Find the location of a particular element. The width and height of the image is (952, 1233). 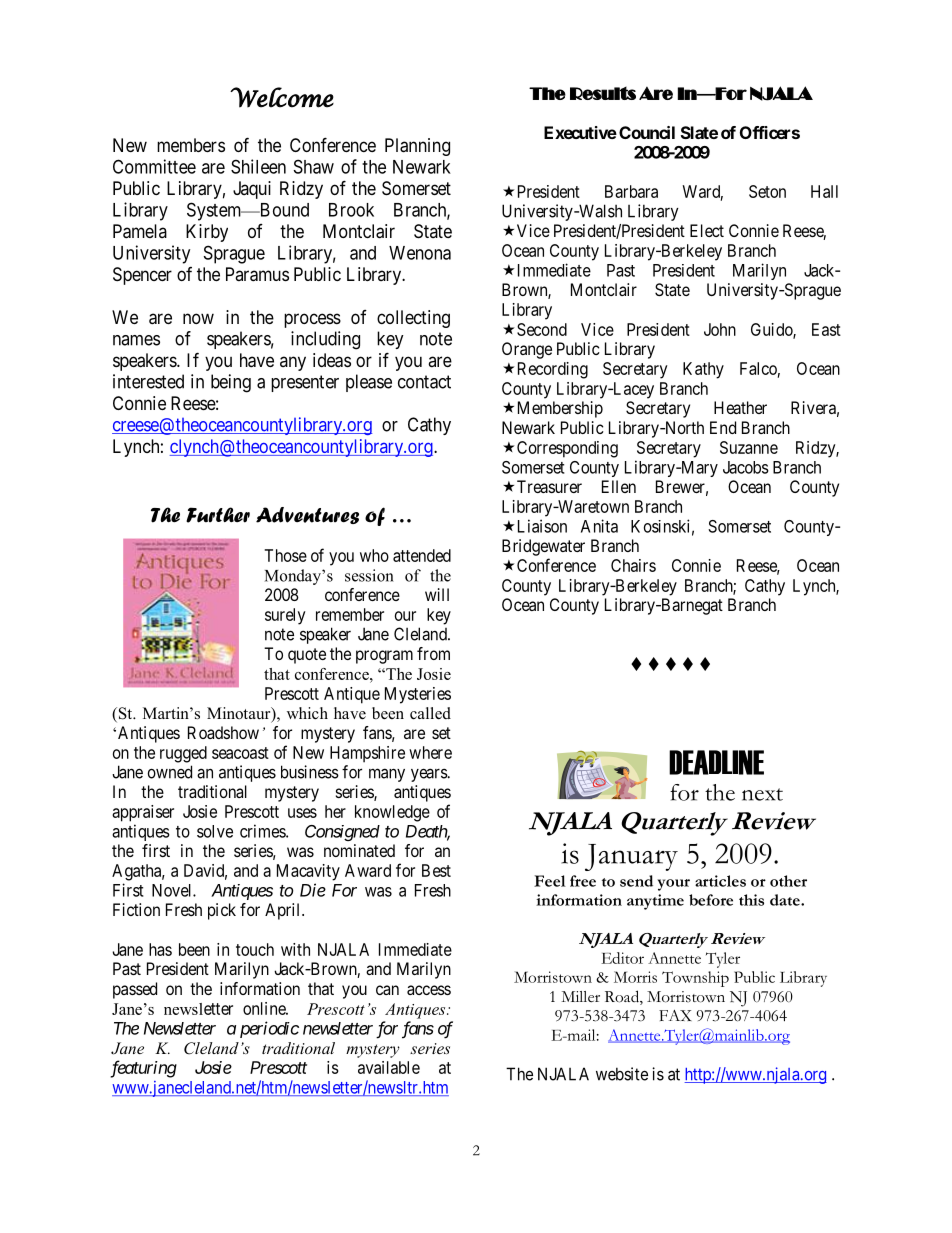

Planning is located at coordinates (417, 147).
